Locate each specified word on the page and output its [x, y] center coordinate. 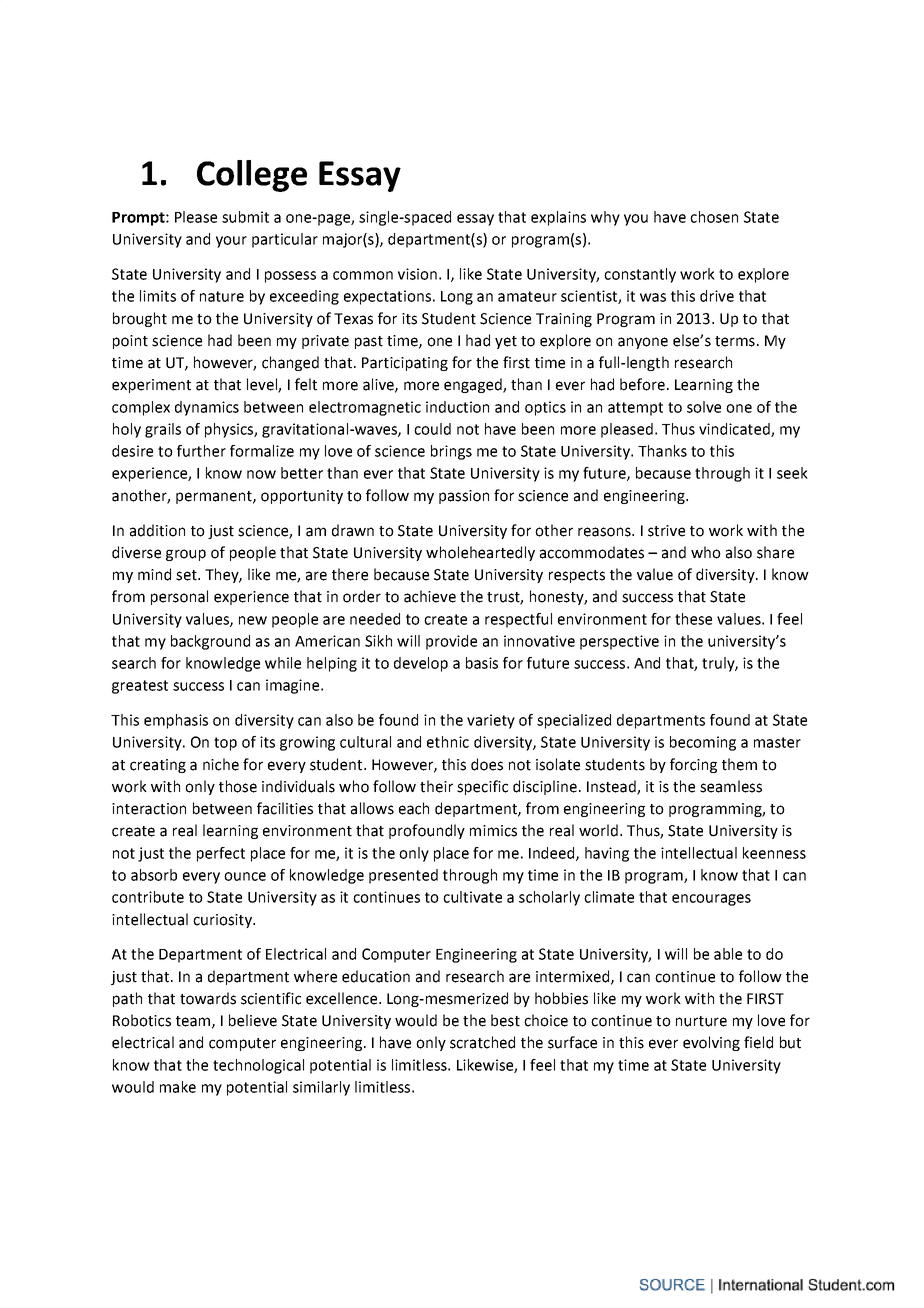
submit [245, 217]
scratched [482, 1042]
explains [558, 218]
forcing [693, 765]
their [436, 786]
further [201, 451]
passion [464, 497]
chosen [714, 217]
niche [221, 764]
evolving [711, 1043]
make [178, 1087]
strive [666, 531]
